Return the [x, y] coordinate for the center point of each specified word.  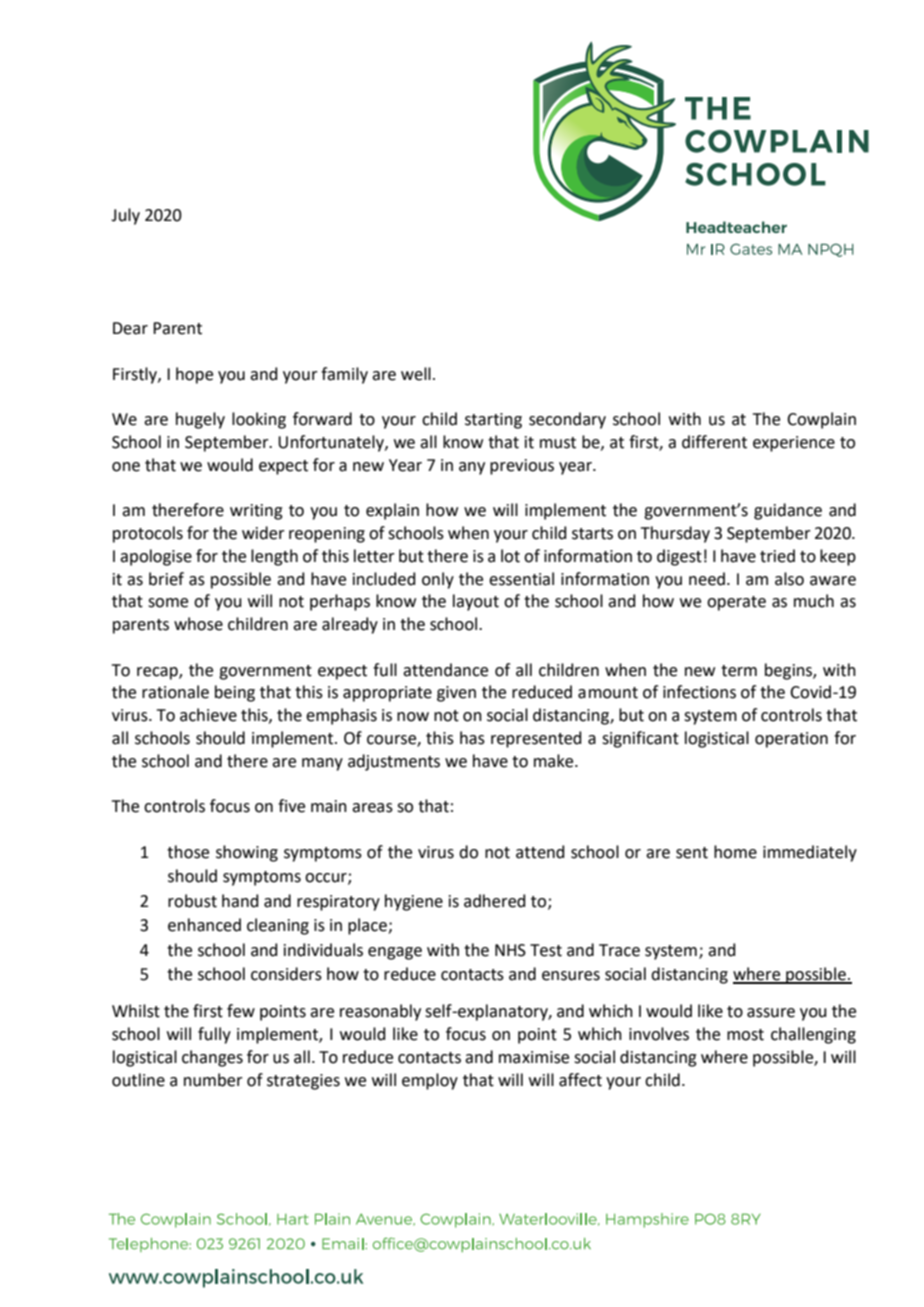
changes [212, 1058]
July [125, 216]
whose [198, 624]
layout [476, 602]
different [714, 442]
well [416, 374]
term [739, 671]
